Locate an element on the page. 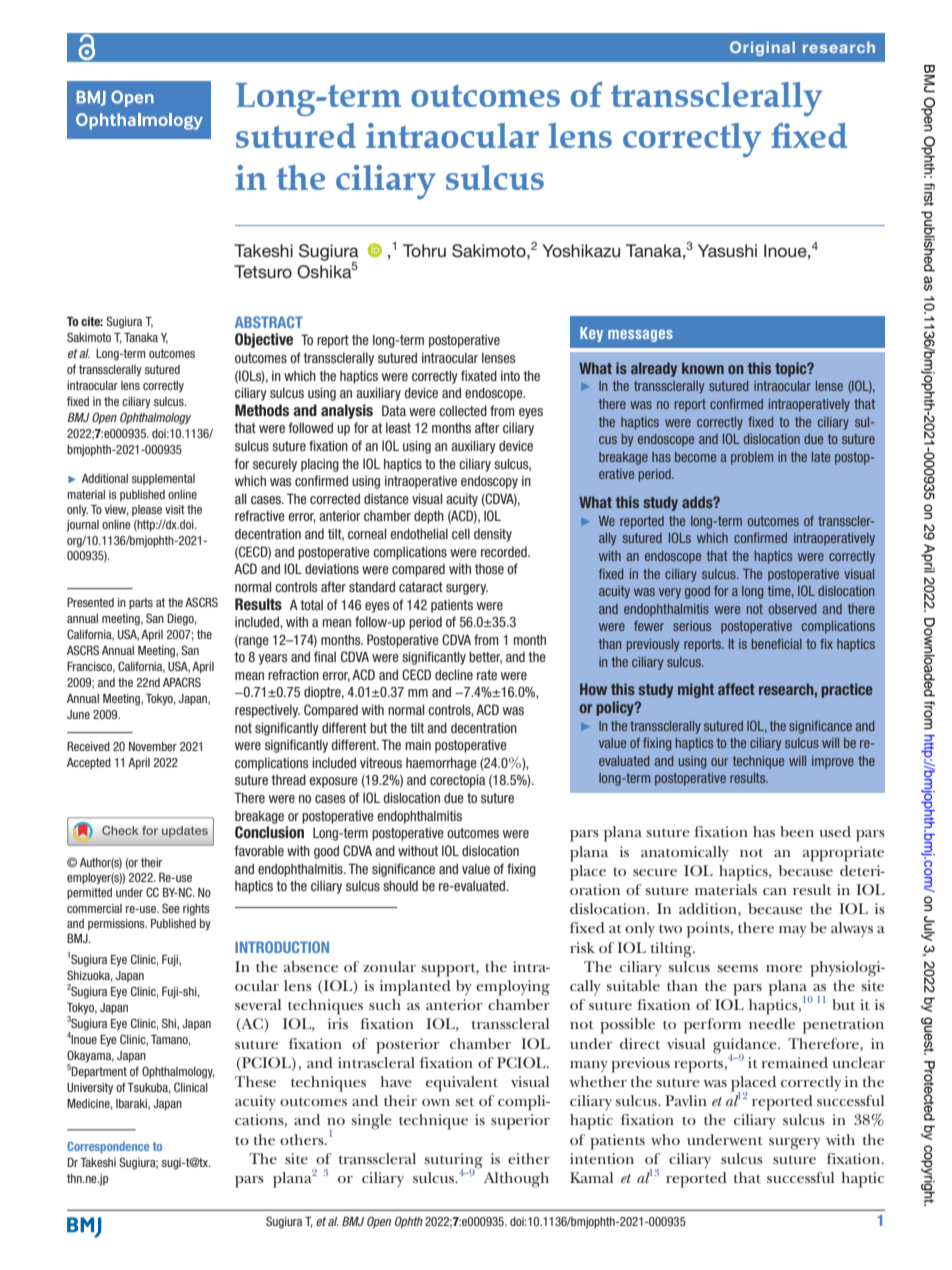 The width and height of the page is (952, 1270). cataract is located at coordinates (421, 587).
